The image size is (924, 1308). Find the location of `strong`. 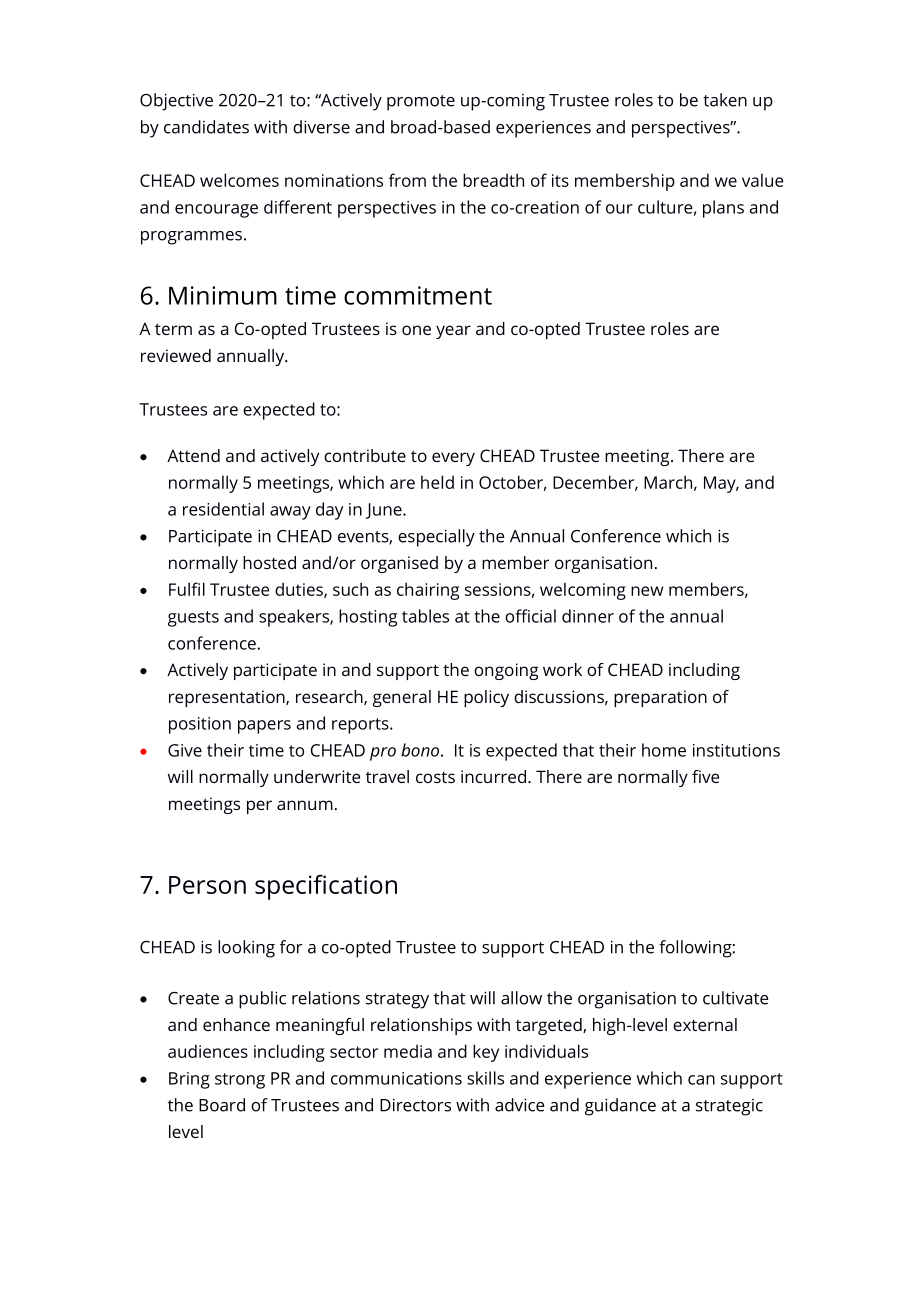

strong is located at coordinates (240, 1081).
